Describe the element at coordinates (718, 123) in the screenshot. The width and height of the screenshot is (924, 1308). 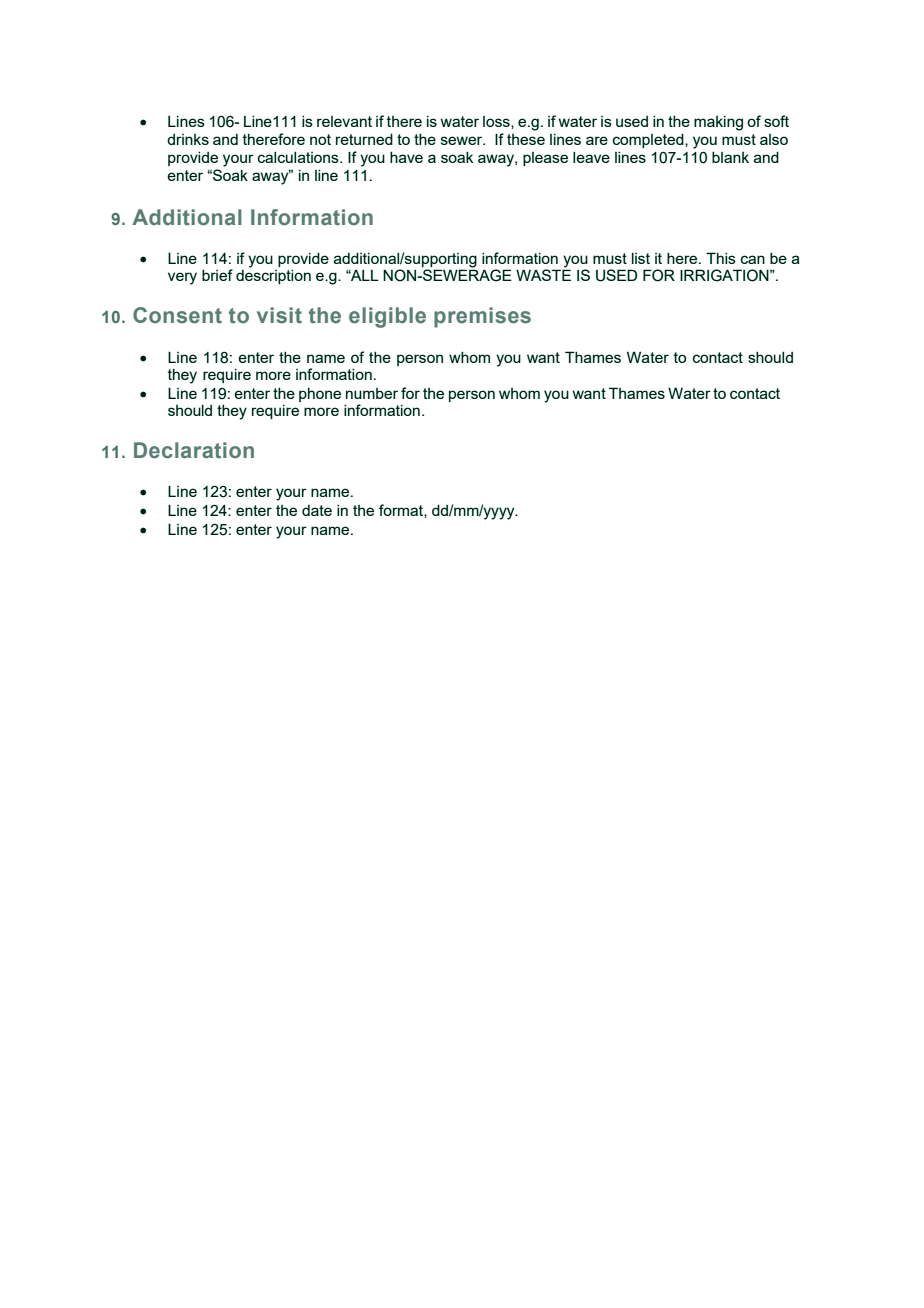
I see `making` at that location.
